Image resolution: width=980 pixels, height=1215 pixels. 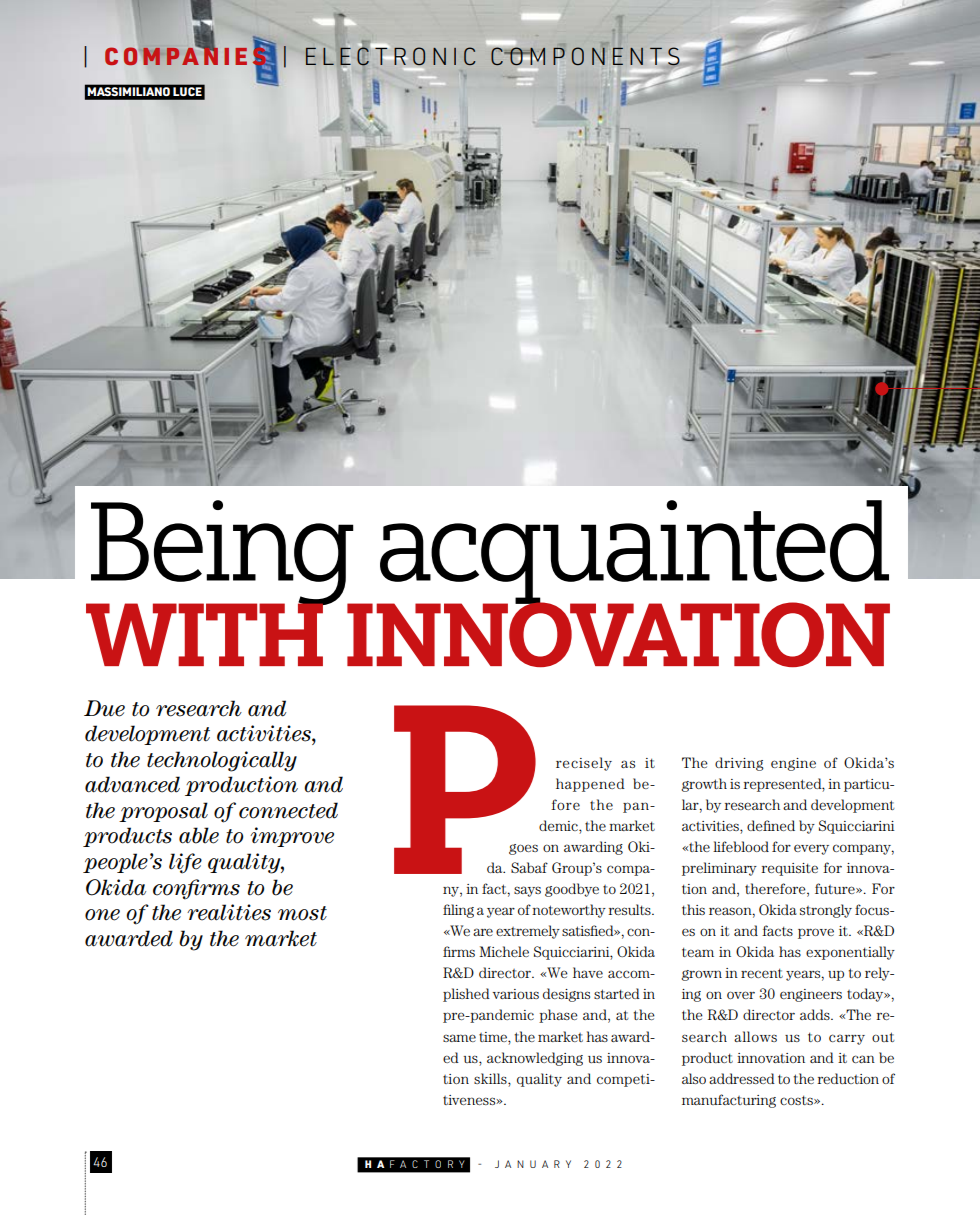 I want to click on Due, so click(x=104, y=708).
